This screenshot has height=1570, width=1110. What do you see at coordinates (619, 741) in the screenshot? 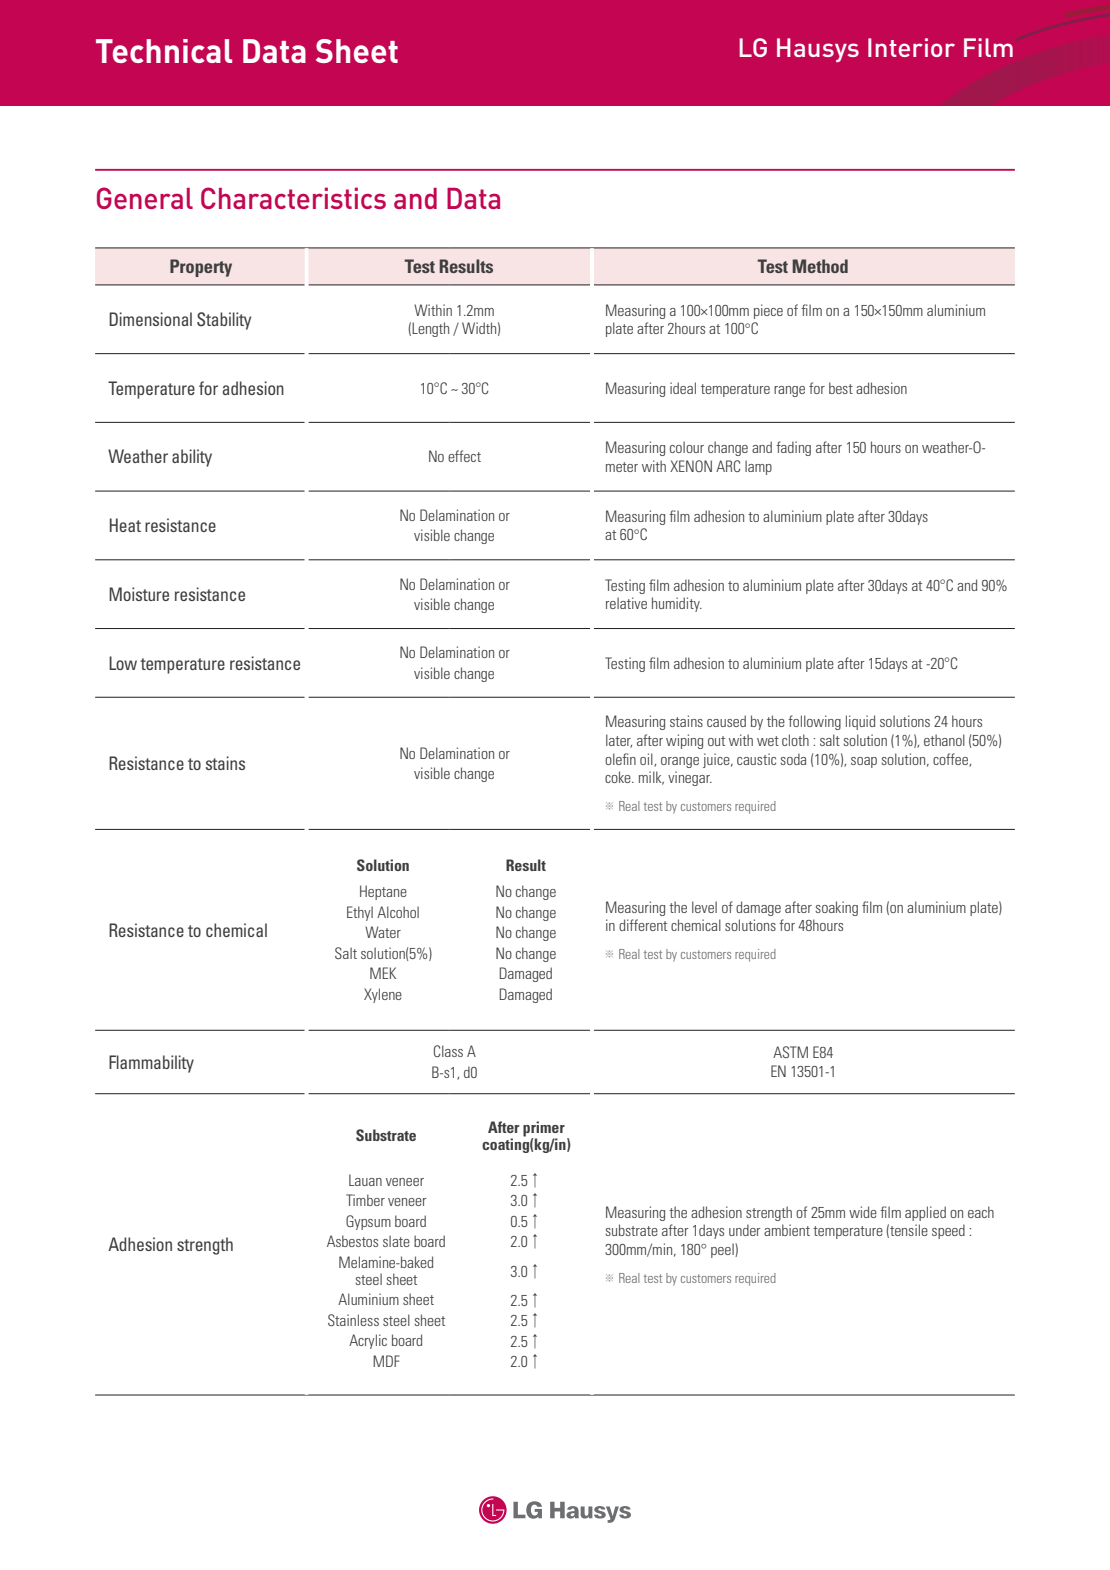
I see `later` at bounding box center [619, 741].
